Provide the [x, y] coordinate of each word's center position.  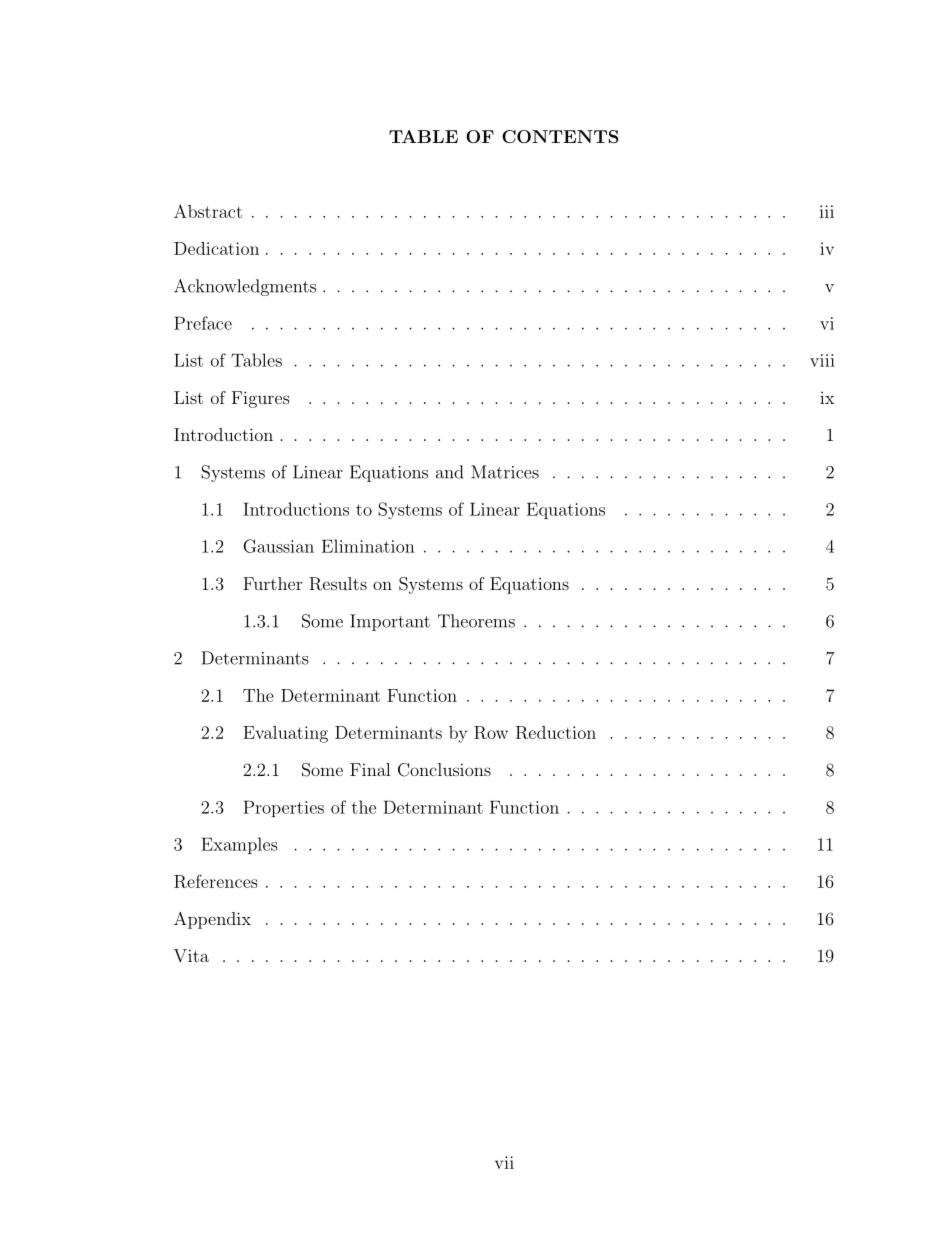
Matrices [505, 472]
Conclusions [444, 770]
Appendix [212, 920]
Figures [261, 399]
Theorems [476, 621]
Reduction [556, 732]
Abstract [208, 211]
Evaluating [285, 734]
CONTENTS [560, 136]
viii [822, 360]
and [449, 472]
